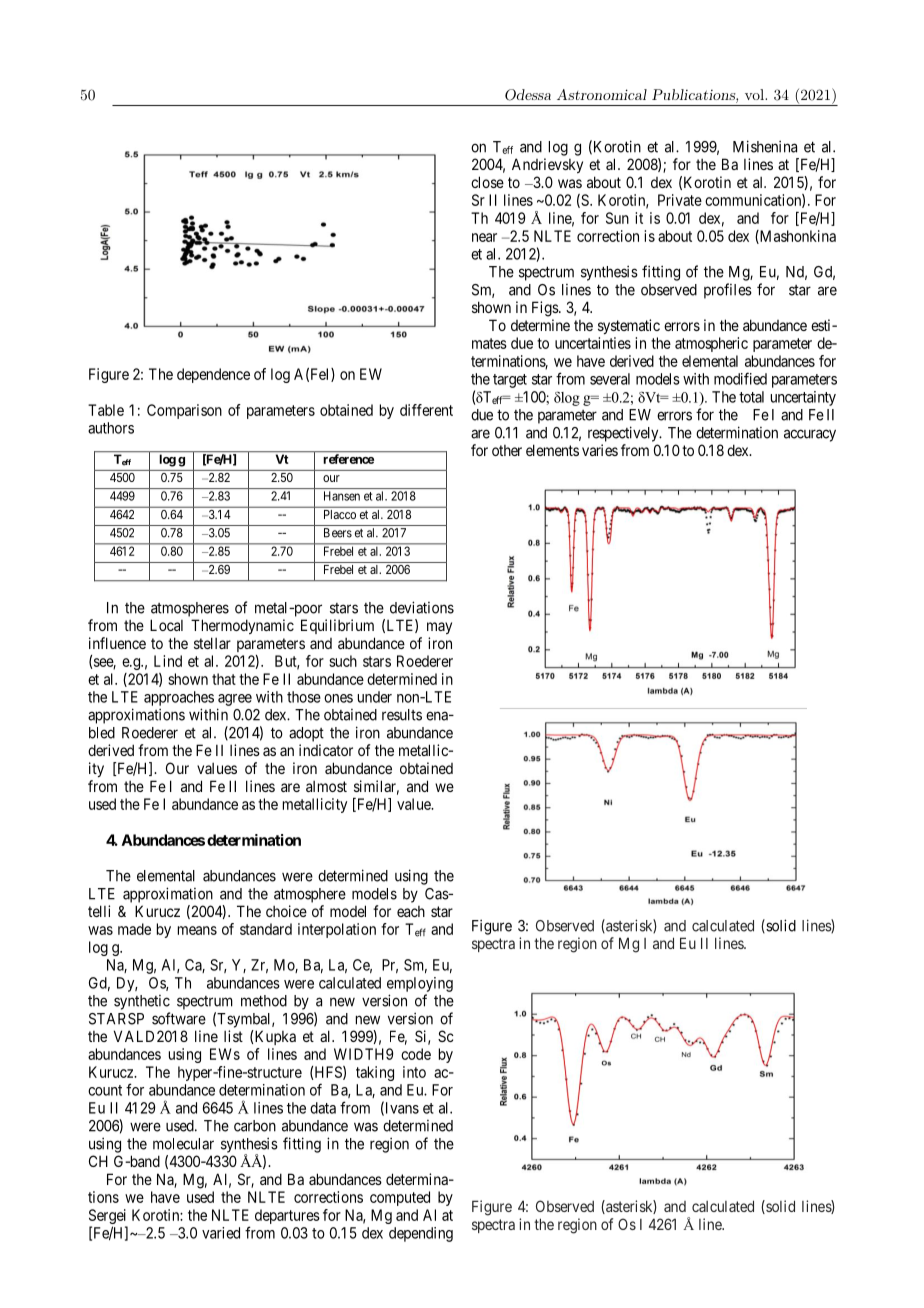 This screenshot has width=924, height=1308. I want to click on close, so click(487, 182).
